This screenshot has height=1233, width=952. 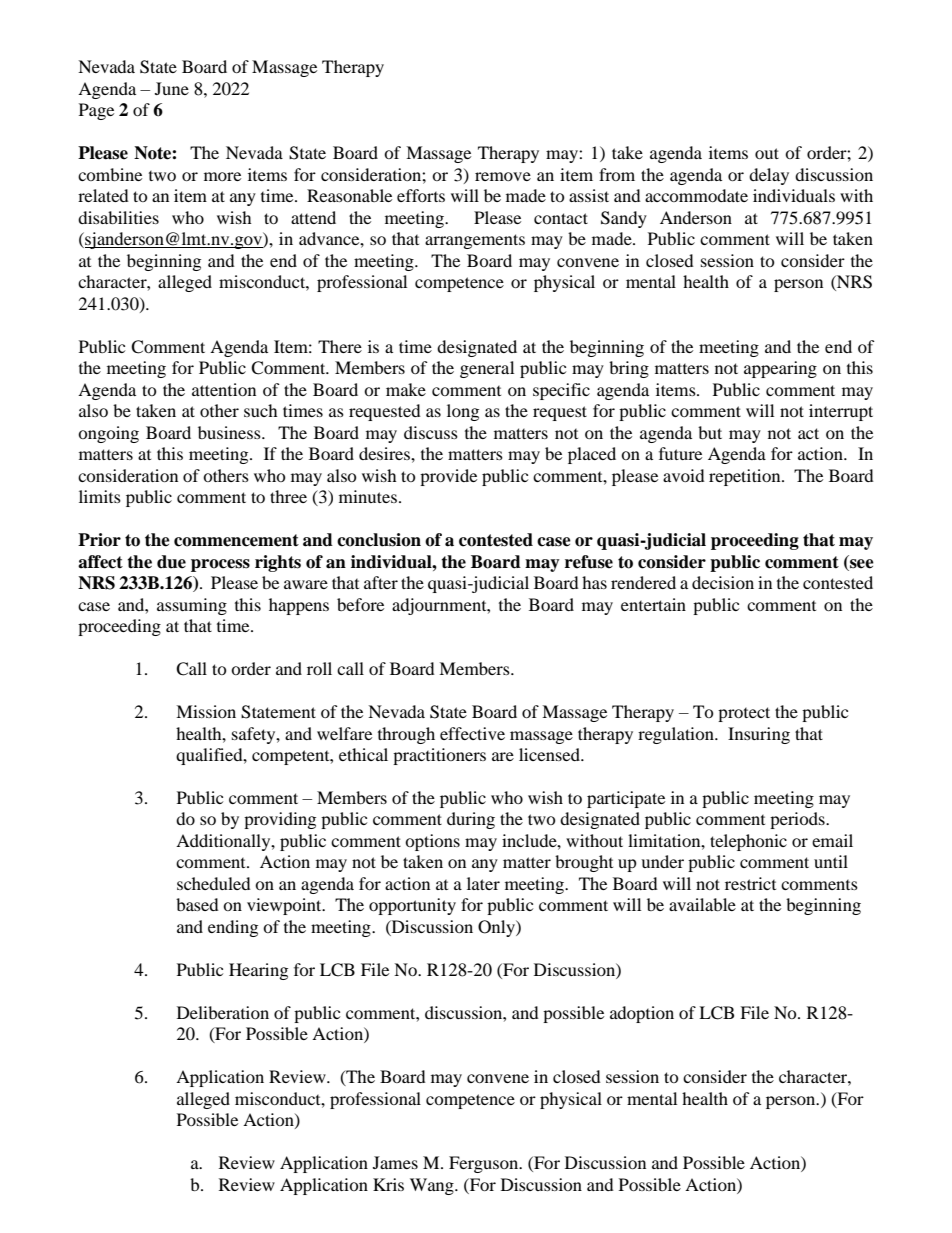 I want to click on provide, so click(x=448, y=477).
